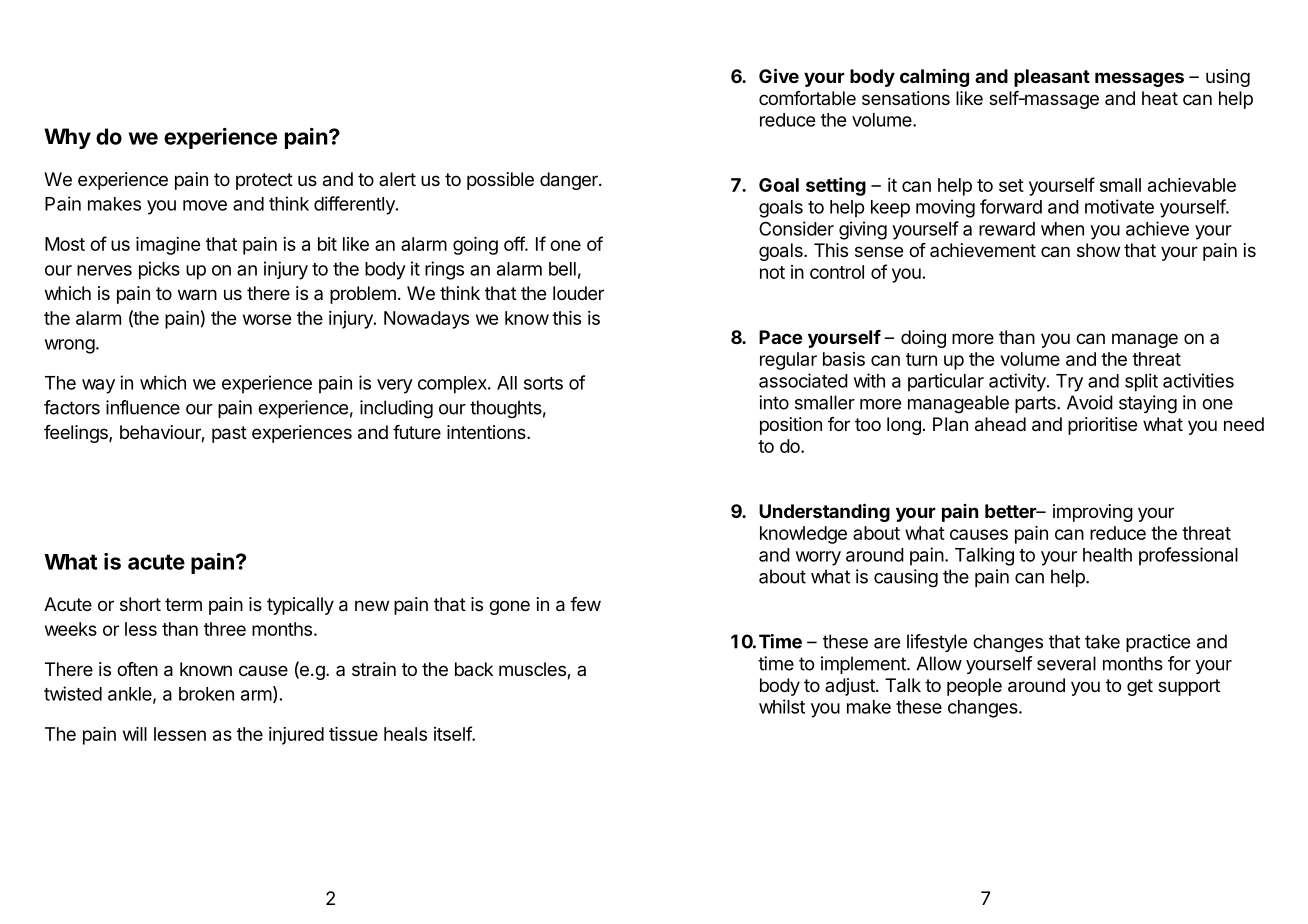 The image size is (1308, 924). I want to click on Understanding, so click(824, 512).
